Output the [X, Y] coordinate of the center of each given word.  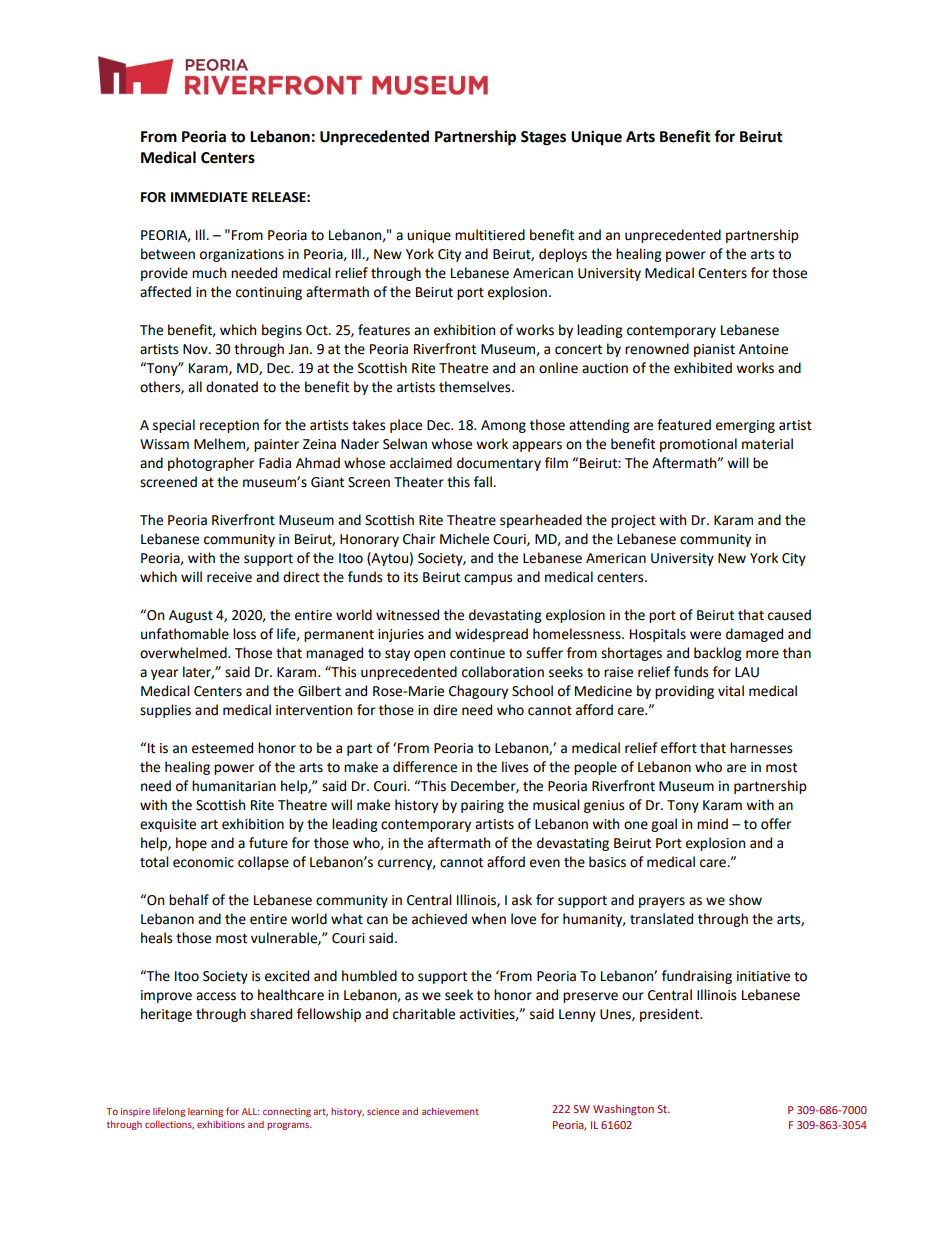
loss [244, 634]
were [705, 635]
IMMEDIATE [209, 197]
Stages [543, 138]
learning [205, 1112]
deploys [563, 255]
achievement [450, 1111]
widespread [491, 635]
